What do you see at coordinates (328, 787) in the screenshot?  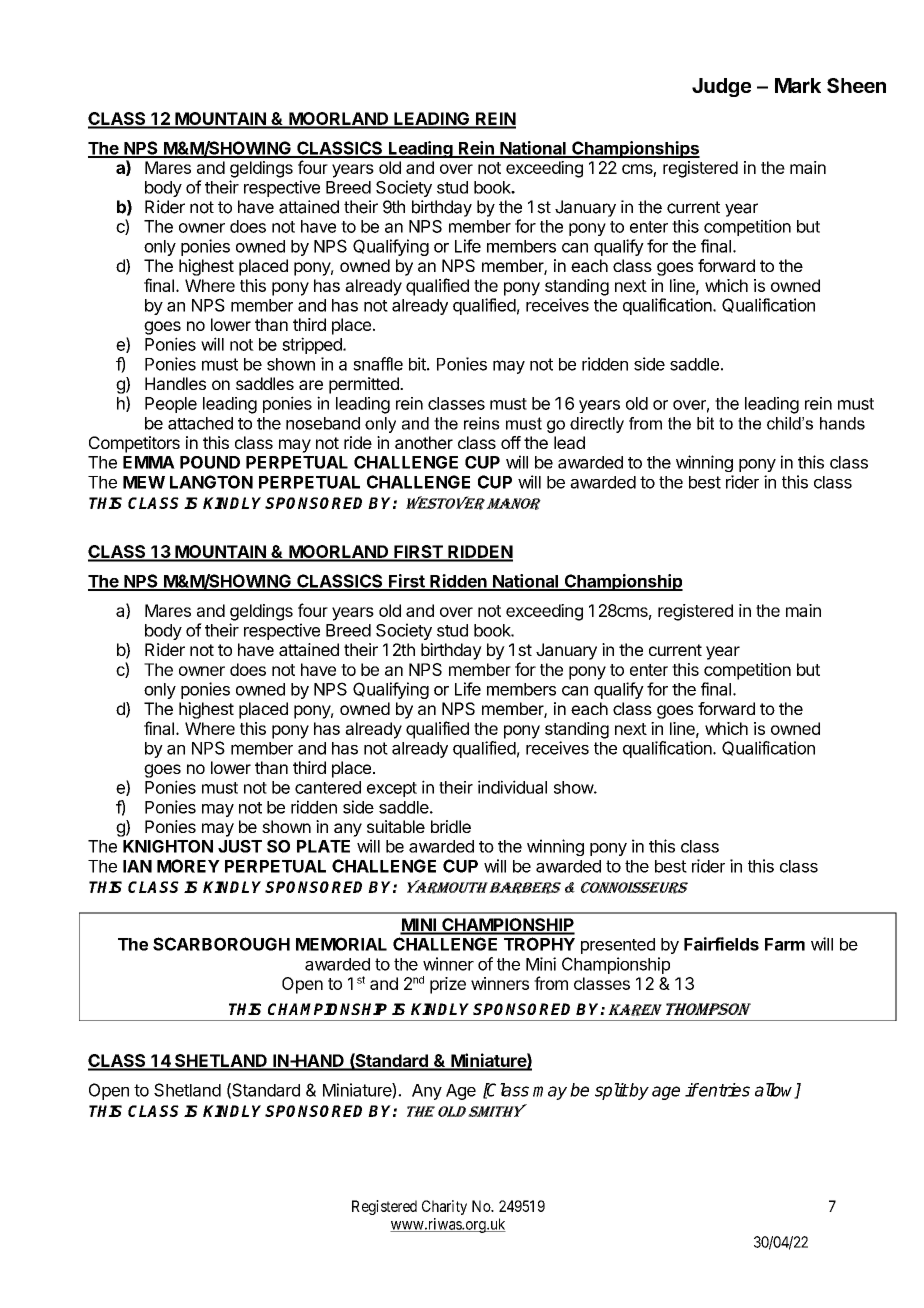 I see `cantered` at bounding box center [328, 787].
